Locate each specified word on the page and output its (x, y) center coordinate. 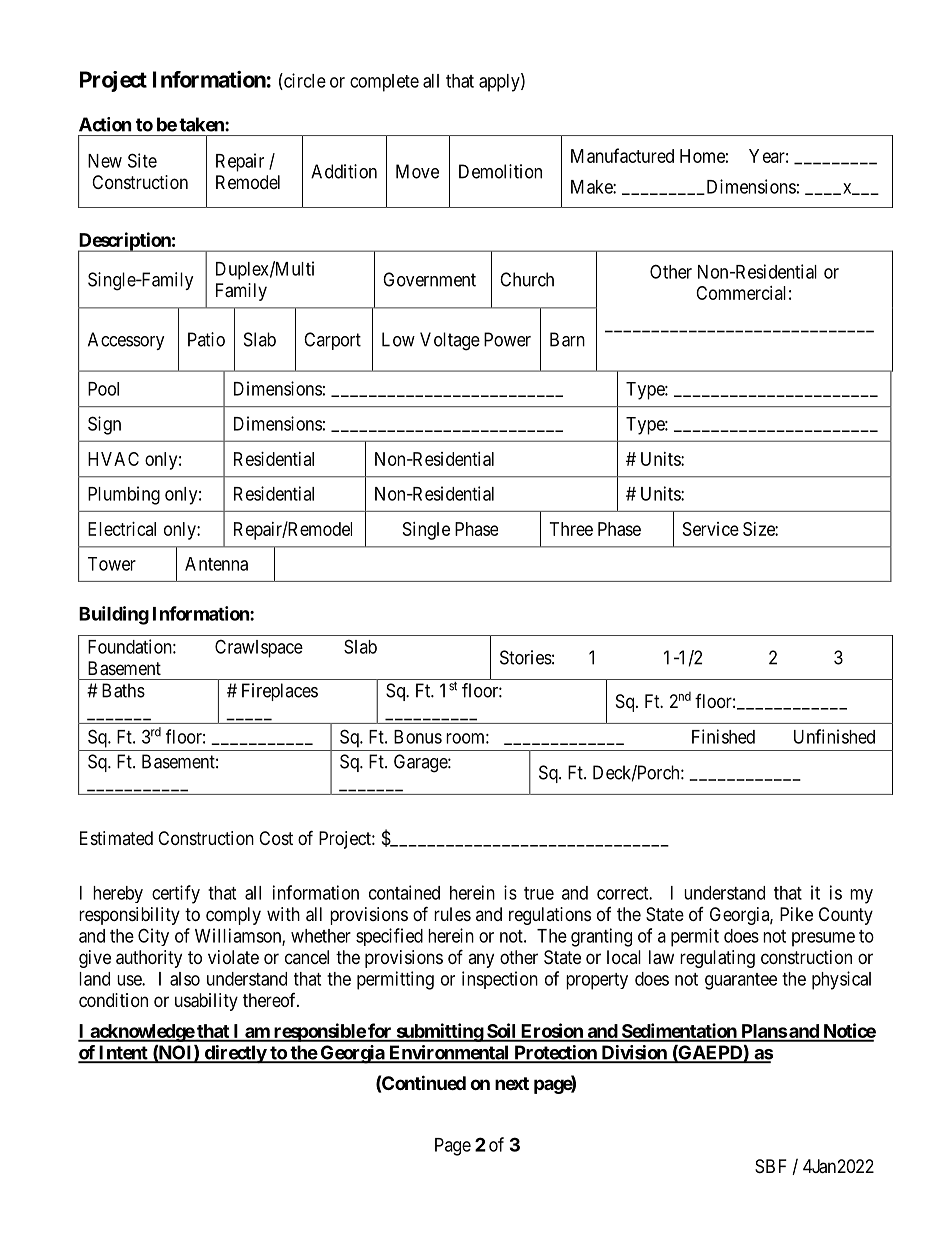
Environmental (449, 1053)
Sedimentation (679, 1032)
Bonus (418, 737)
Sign (104, 425)
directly (235, 1054)
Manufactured (622, 155)
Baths (123, 690)
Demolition (500, 171)
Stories (526, 657)
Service (711, 529)
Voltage (450, 341)
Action (105, 124)
